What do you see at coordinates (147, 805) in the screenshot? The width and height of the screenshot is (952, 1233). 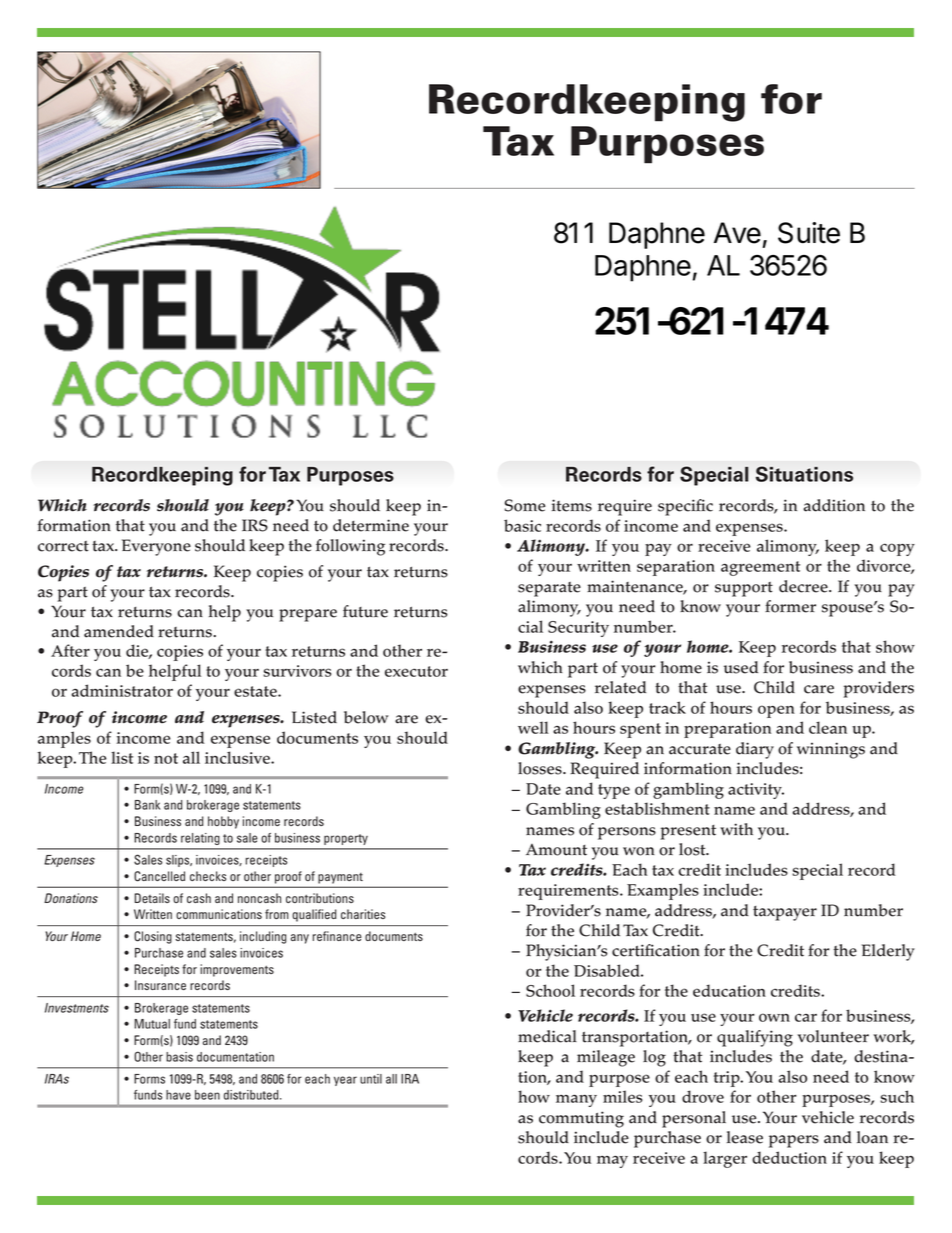 I see `Bank` at bounding box center [147, 805].
